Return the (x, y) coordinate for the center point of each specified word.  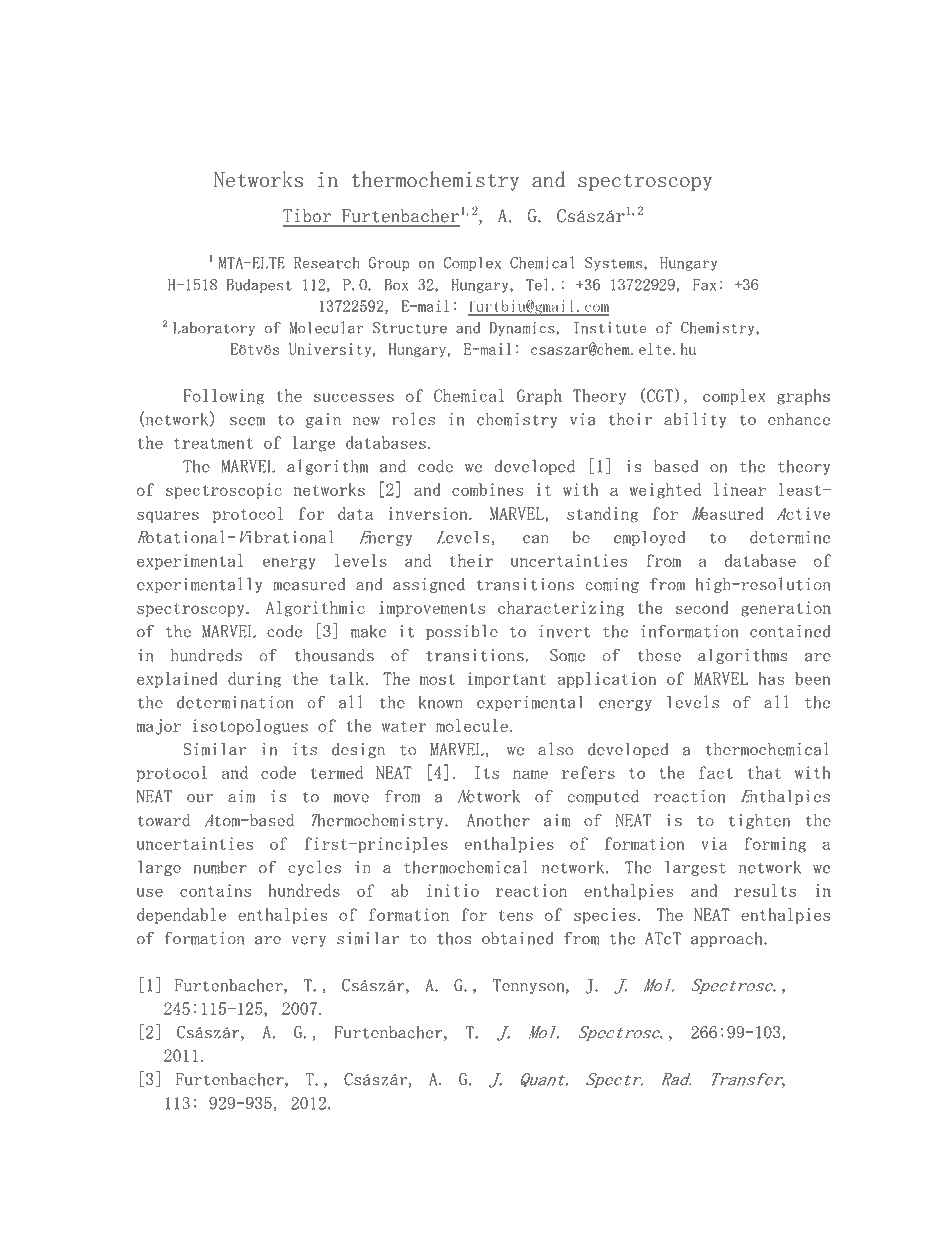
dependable (181, 916)
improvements (432, 609)
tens (516, 915)
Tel (537, 284)
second (702, 607)
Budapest (259, 286)
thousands (334, 655)
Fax (704, 285)
